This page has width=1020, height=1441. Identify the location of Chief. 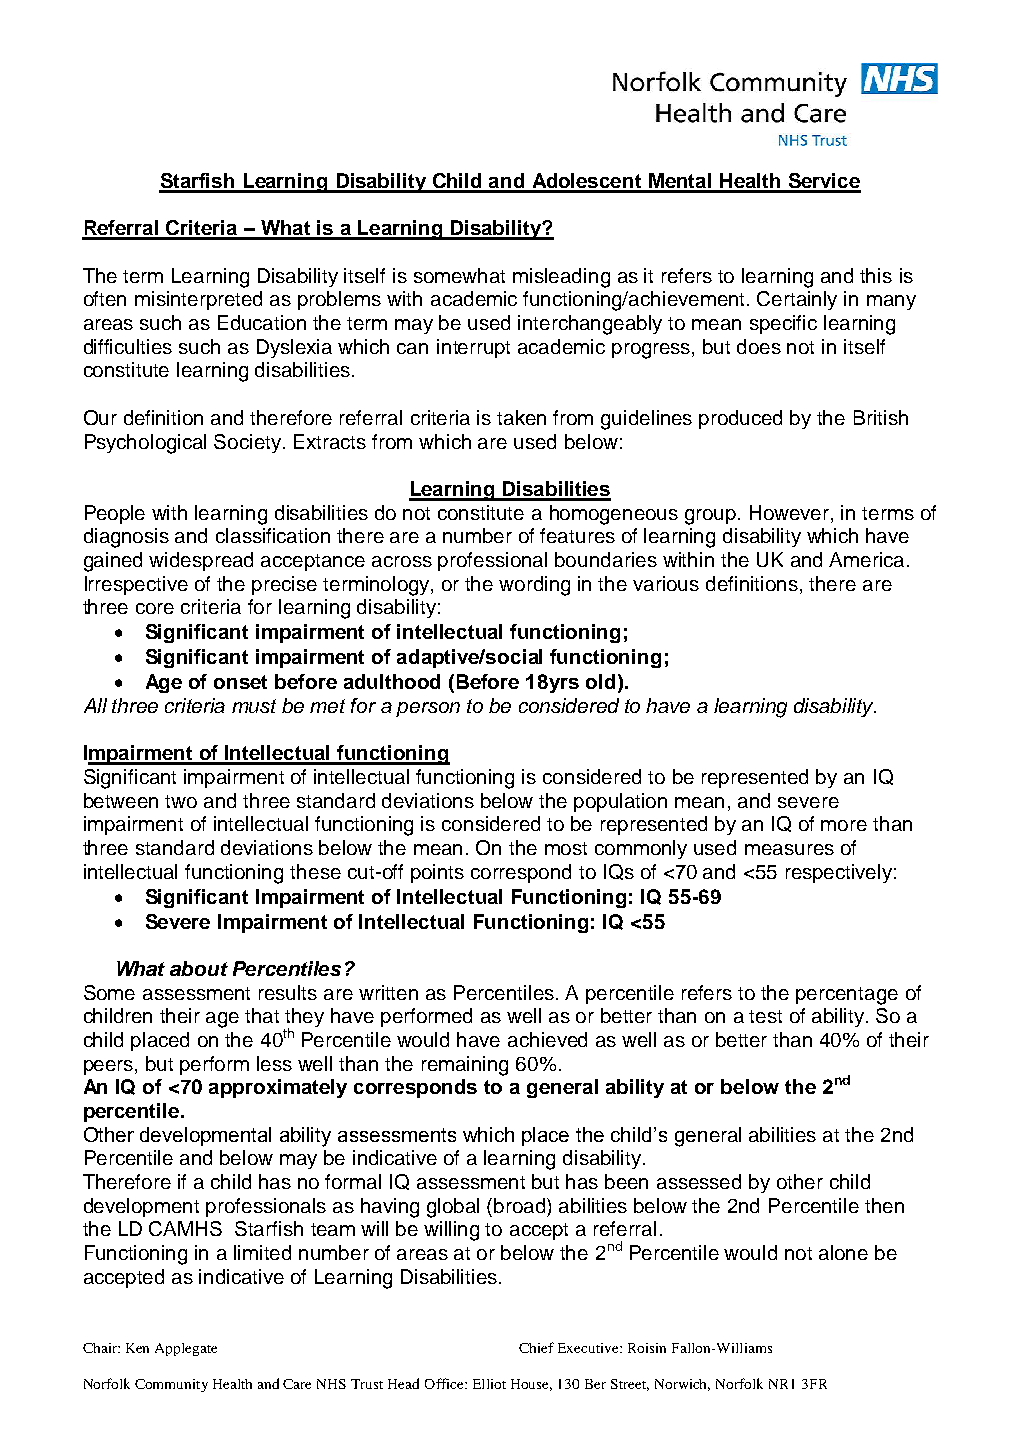
(536, 1347).
